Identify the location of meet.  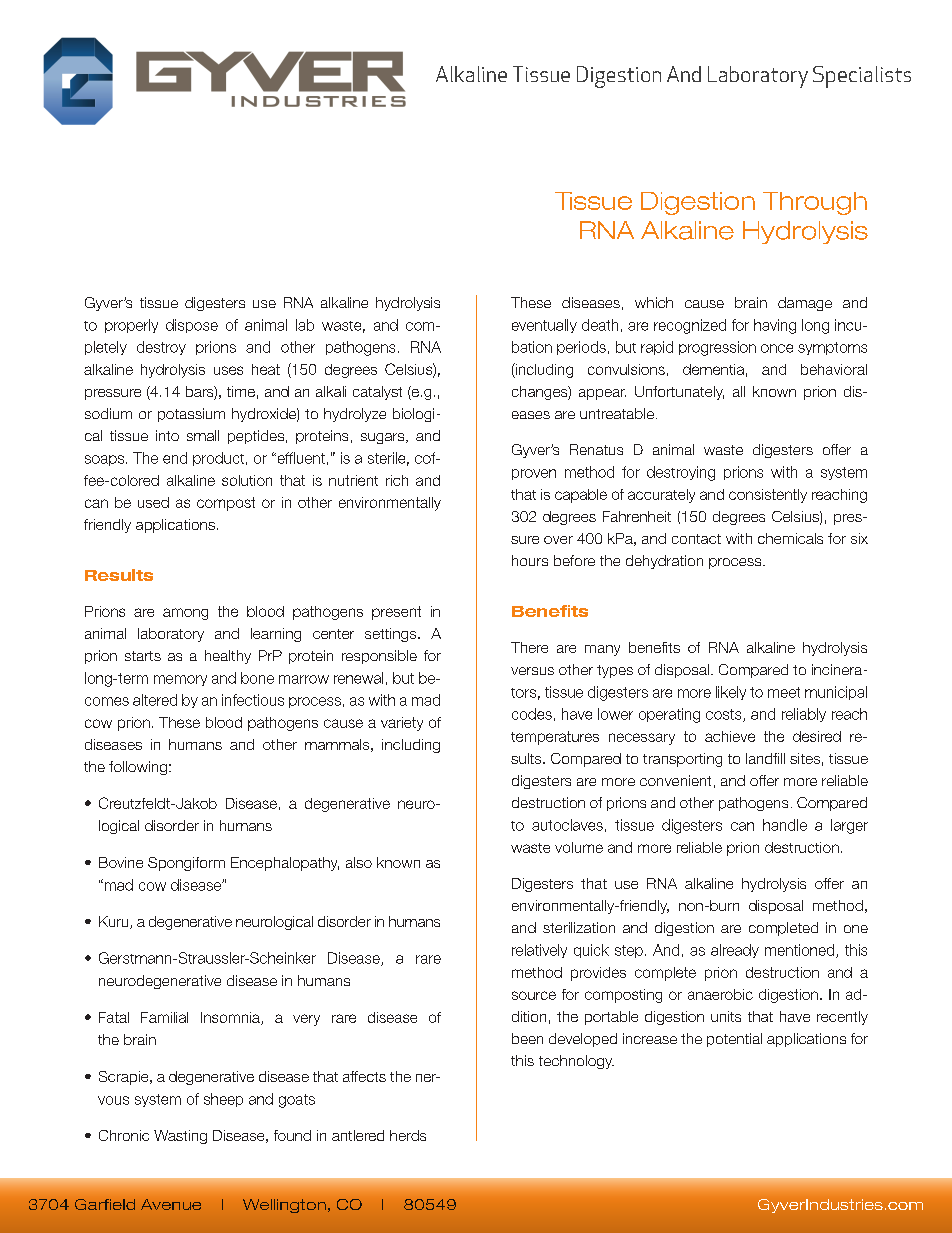
(784, 692).
